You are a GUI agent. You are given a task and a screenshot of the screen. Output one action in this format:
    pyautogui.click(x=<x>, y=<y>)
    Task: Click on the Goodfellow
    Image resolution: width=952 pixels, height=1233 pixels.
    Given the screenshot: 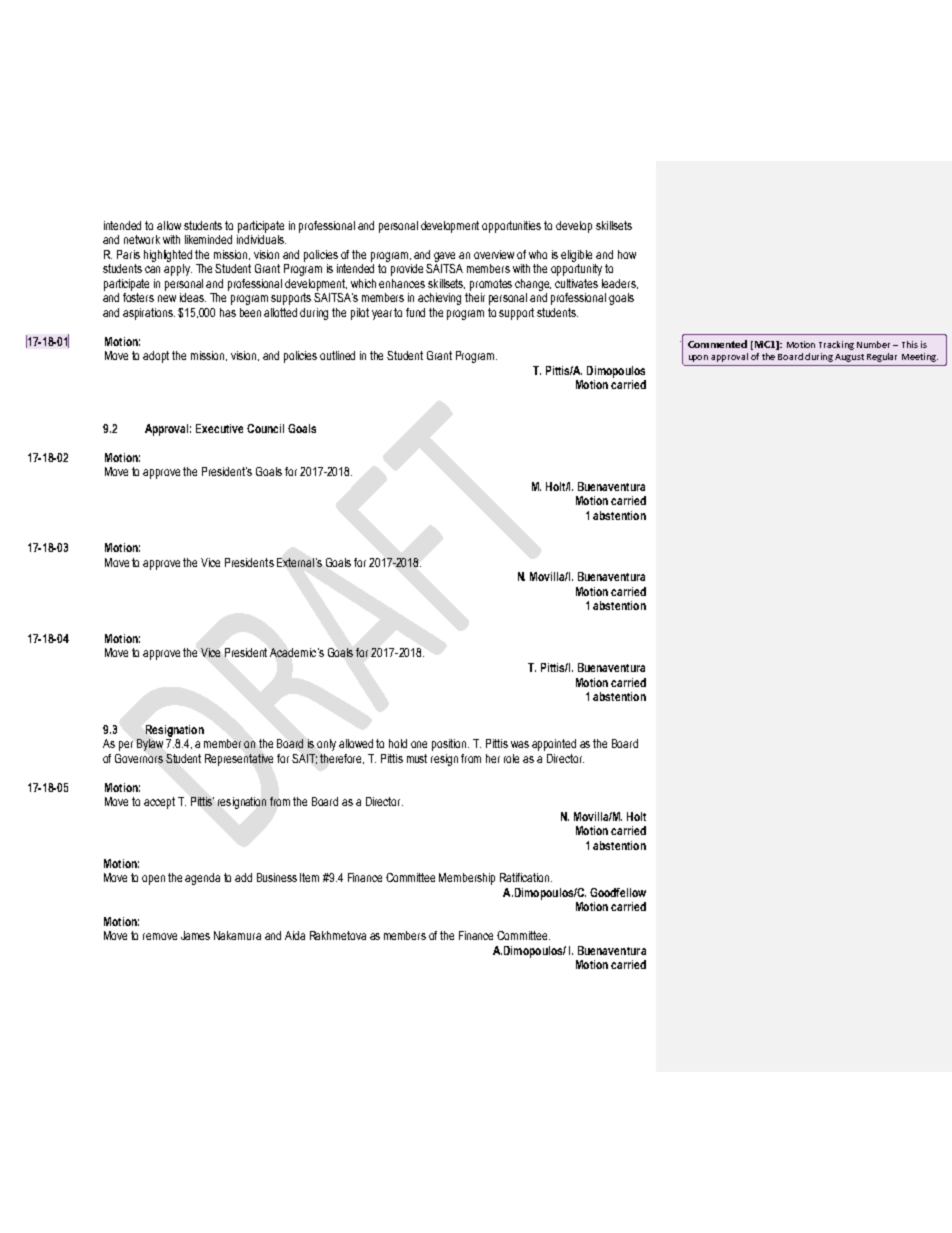 What is the action you would take?
    pyautogui.click(x=618, y=892)
